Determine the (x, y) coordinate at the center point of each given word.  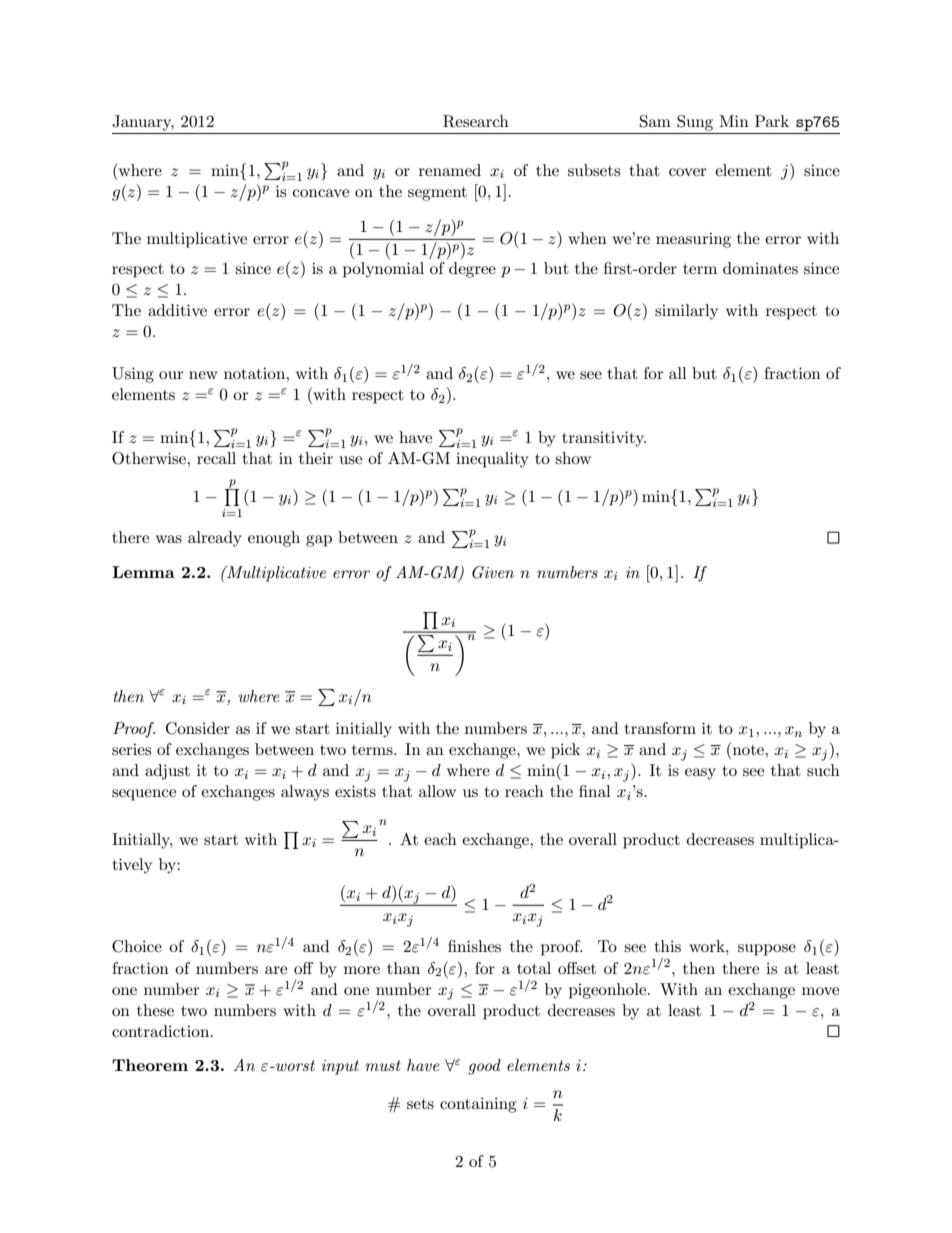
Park (772, 121)
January (143, 123)
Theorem (150, 1065)
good (484, 1067)
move (820, 991)
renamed (450, 170)
